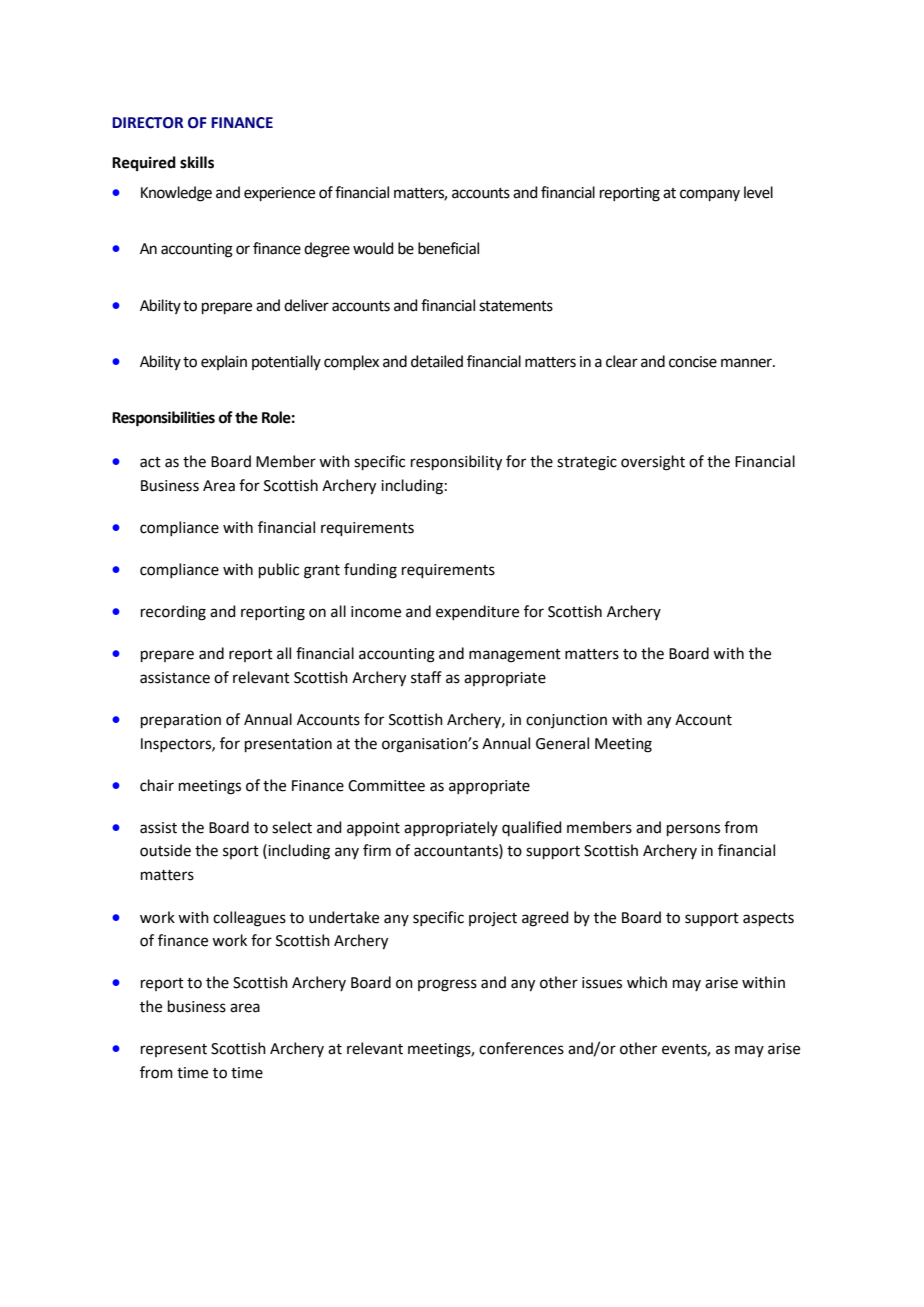 The image size is (924, 1307). Describe the element at coordinates (653, 463) in the screenshot. I see `oversight` at that location.
